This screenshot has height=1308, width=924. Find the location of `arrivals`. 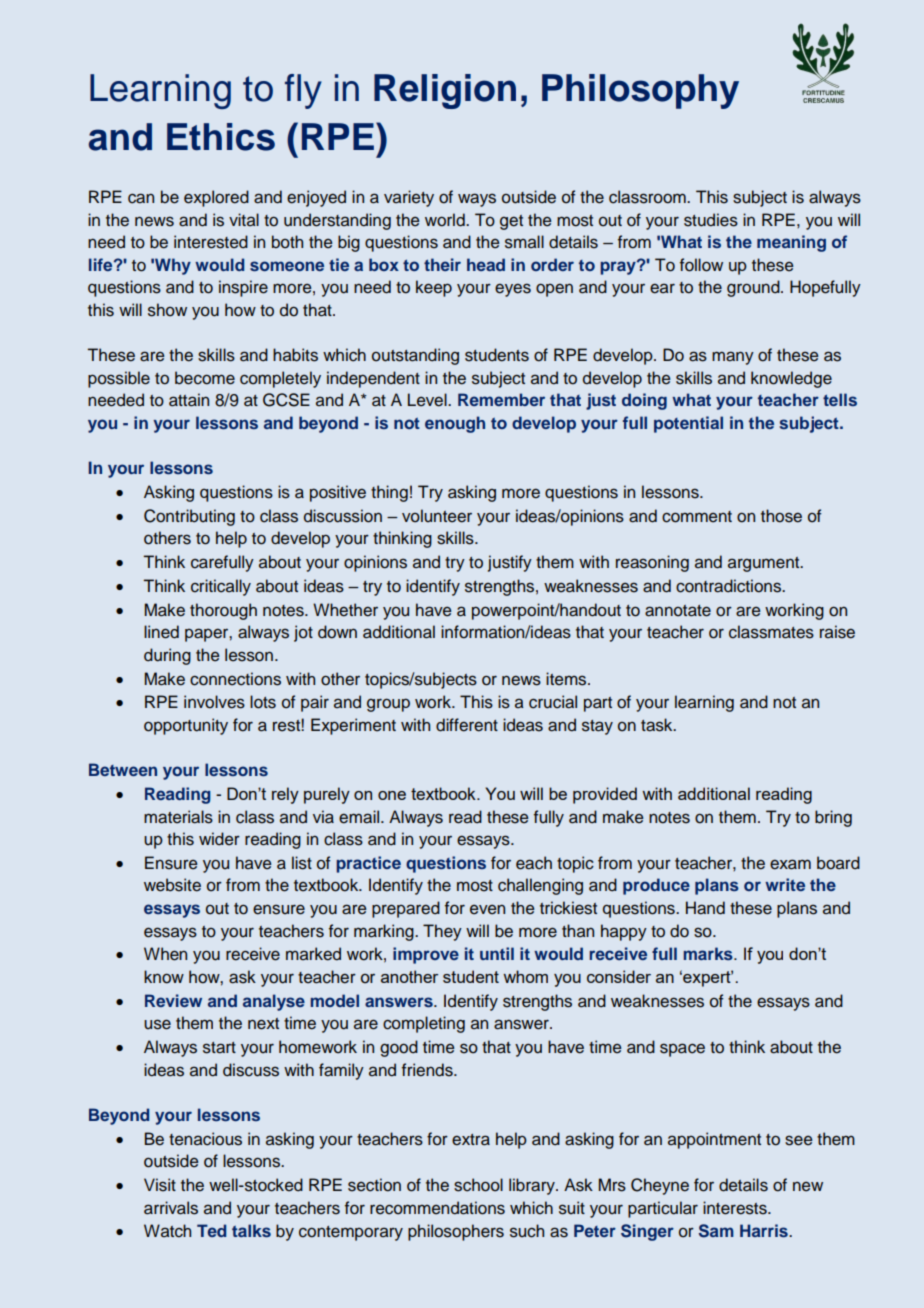

arrivals is located at coordinates (171, 1208).
